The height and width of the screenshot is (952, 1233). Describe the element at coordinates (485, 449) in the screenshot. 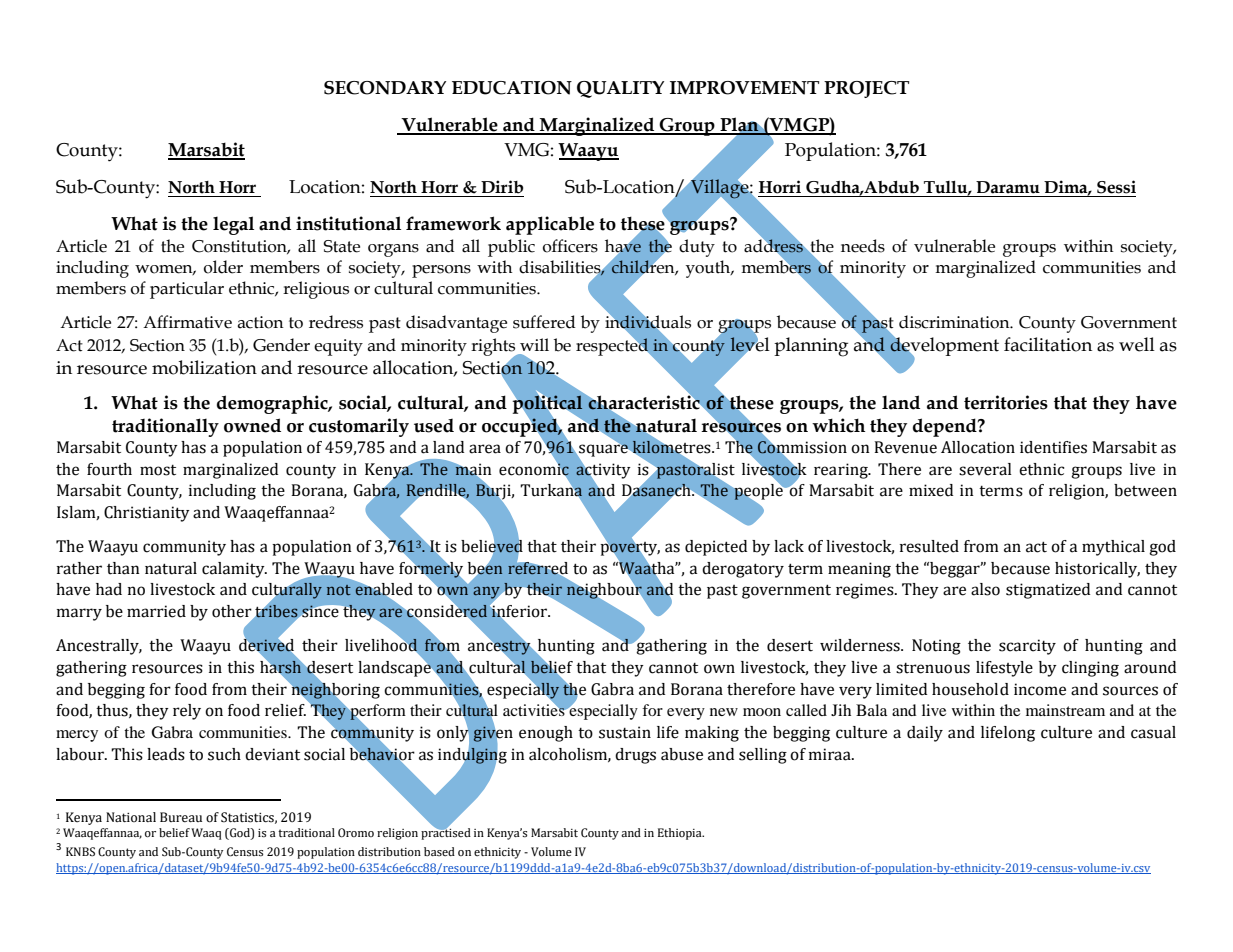

I see `area` at that location.
